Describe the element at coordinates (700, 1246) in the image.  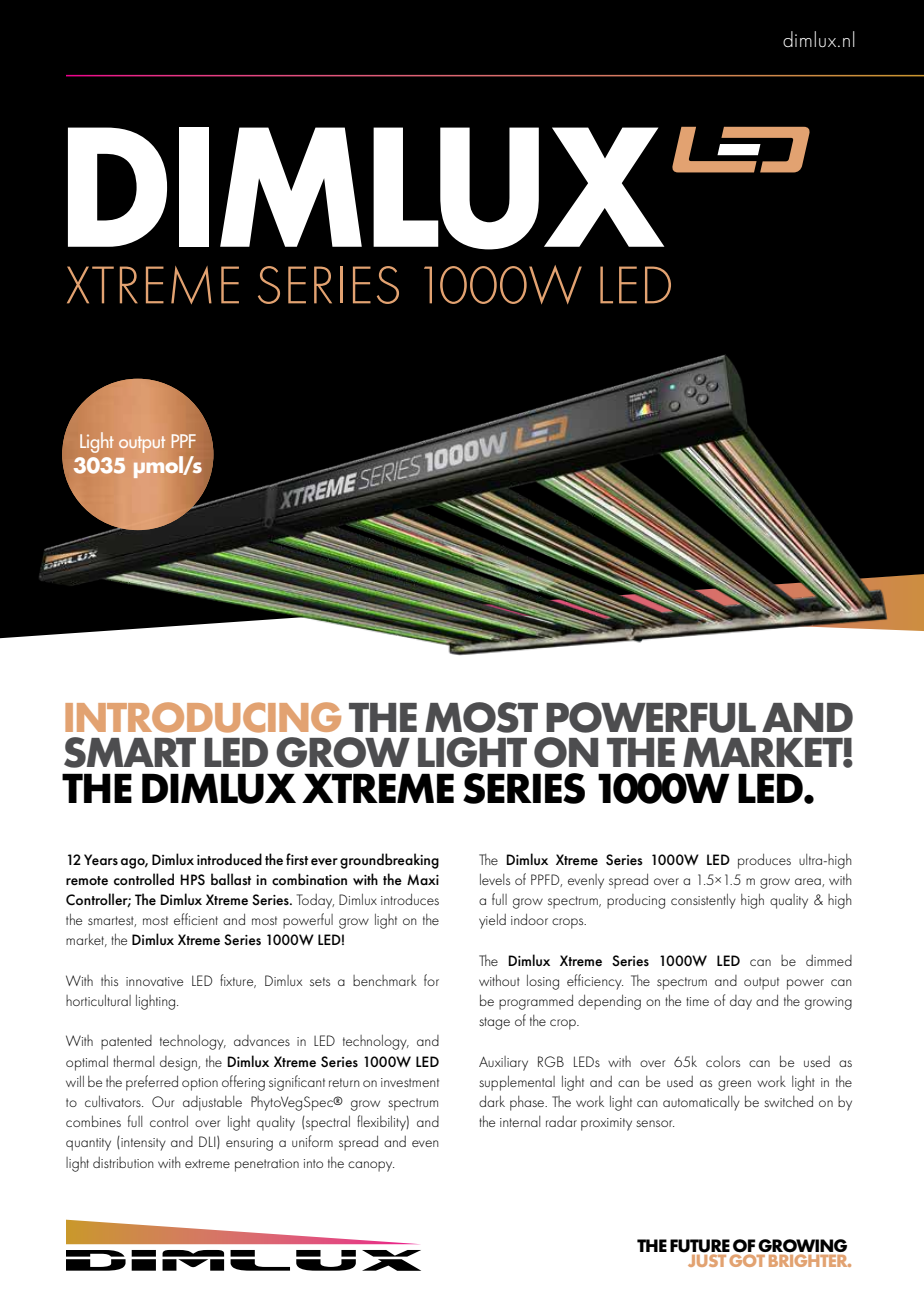
I see `FUTURE` at that location.
